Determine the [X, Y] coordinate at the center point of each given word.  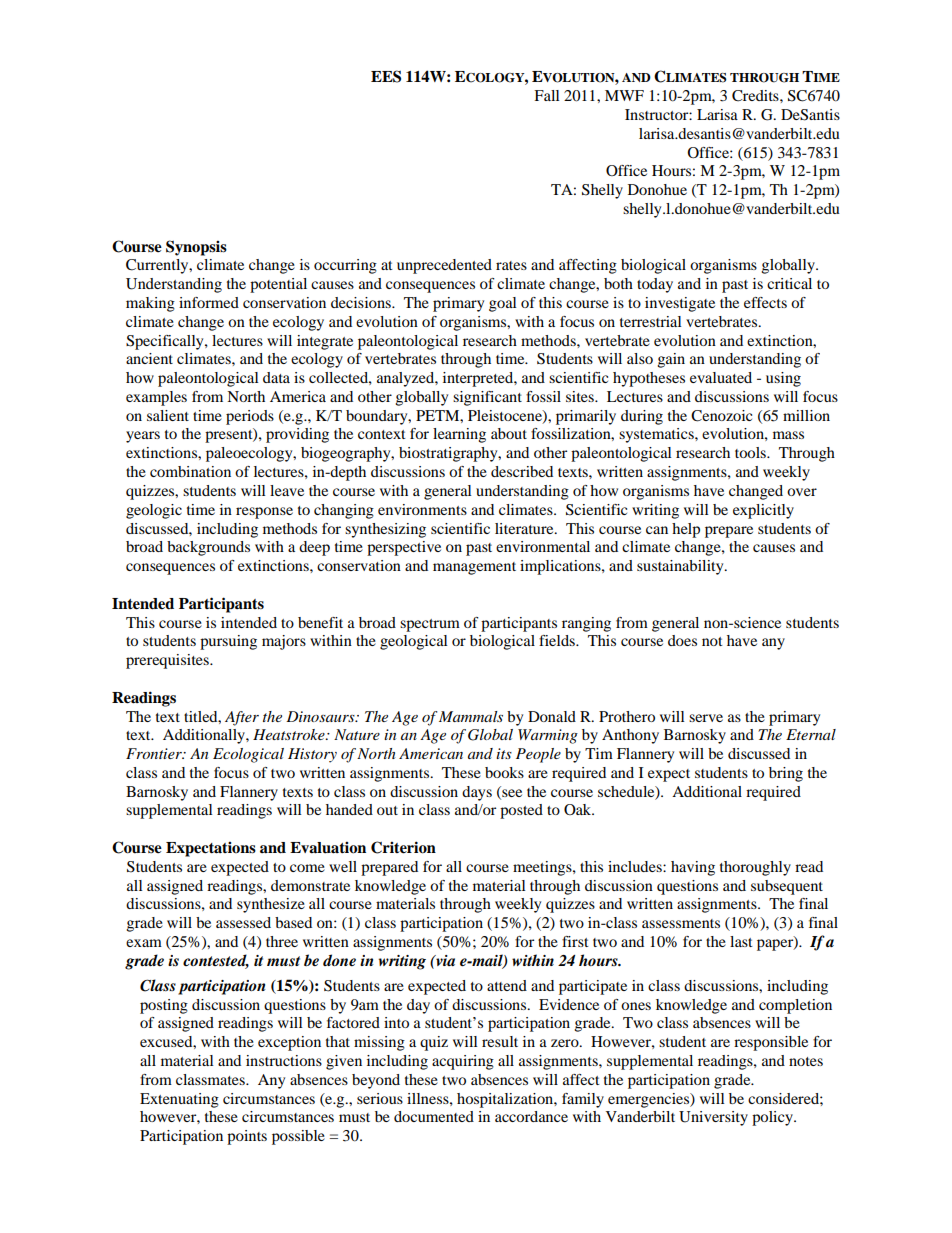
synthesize [271, 905]
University [713, 1118]
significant [487, 398]
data [276, 377]
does [682, 640]
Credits [756, 96]
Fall [547, 95]
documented [434, 1116]
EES [386, 76]
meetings [543, 868]
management [474, 568]
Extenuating [179, 1100]
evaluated [721, 377]
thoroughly [755, 868]
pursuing [228, 642]
